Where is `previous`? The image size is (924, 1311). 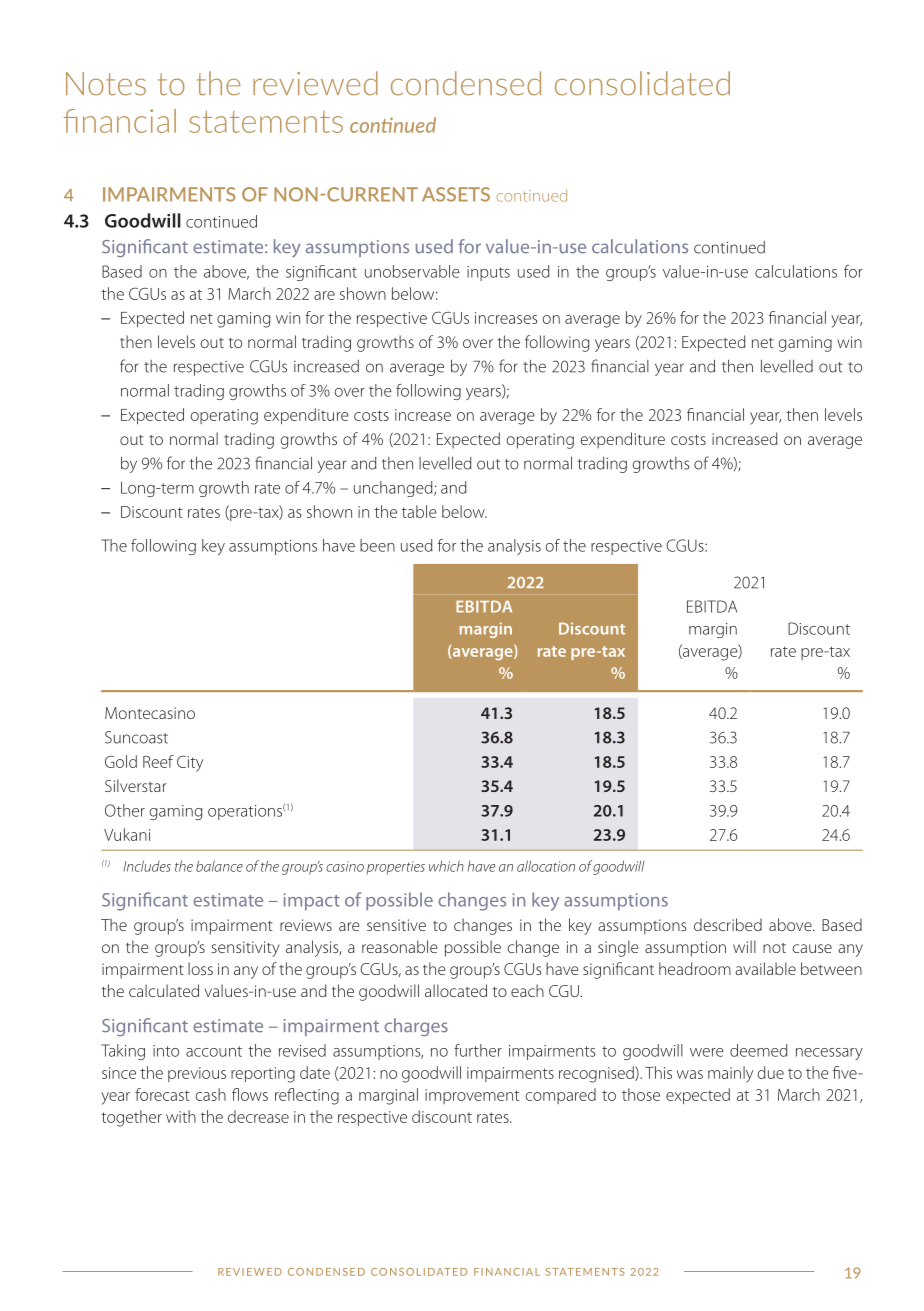 previous is located at coordinates (197, 1074).
